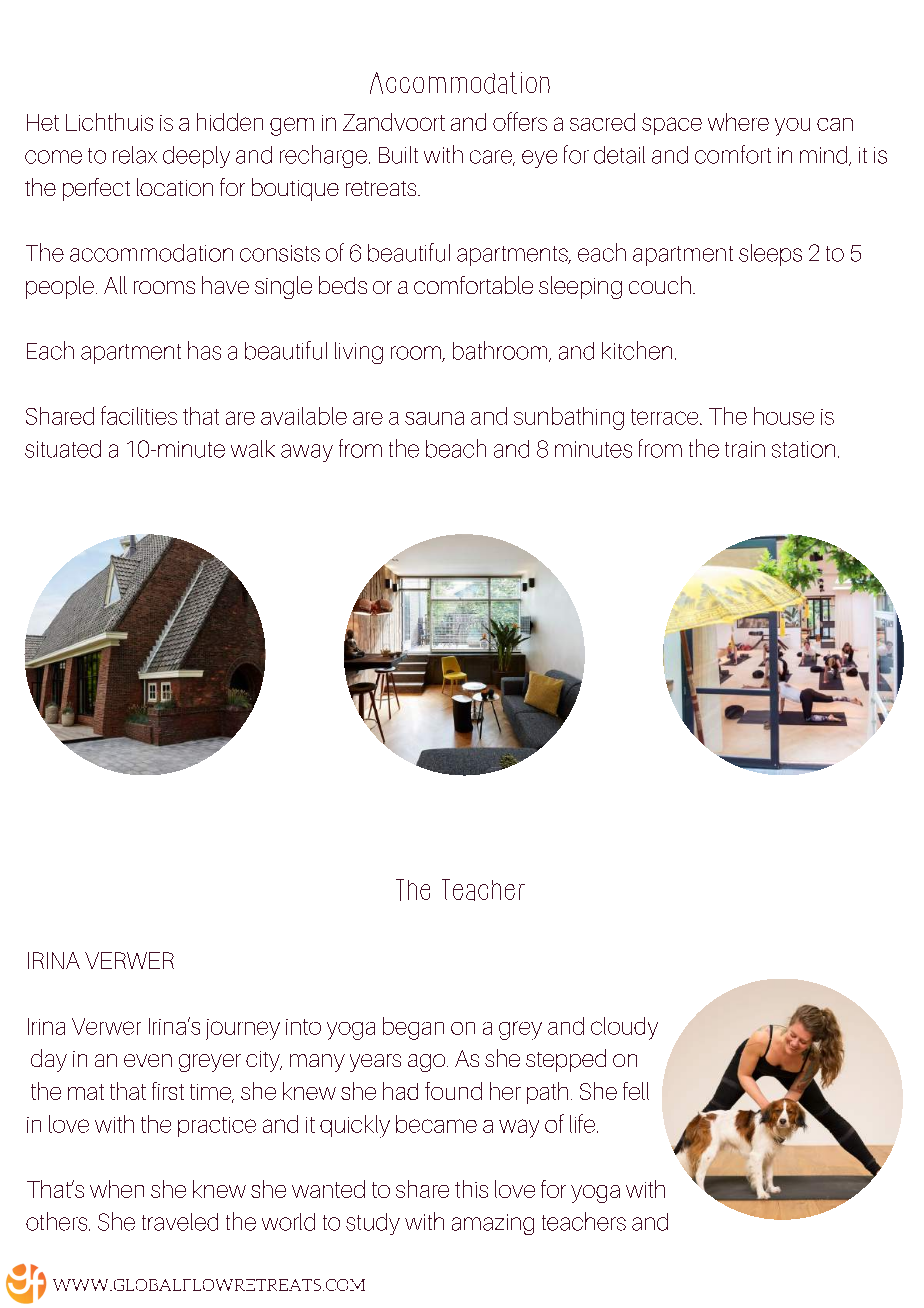 The width and height of the screenshot is (924, 1308). What do you see at coordinates (307, 453) in the screenshot?
I see `away` at bounding box center [307, 453].
